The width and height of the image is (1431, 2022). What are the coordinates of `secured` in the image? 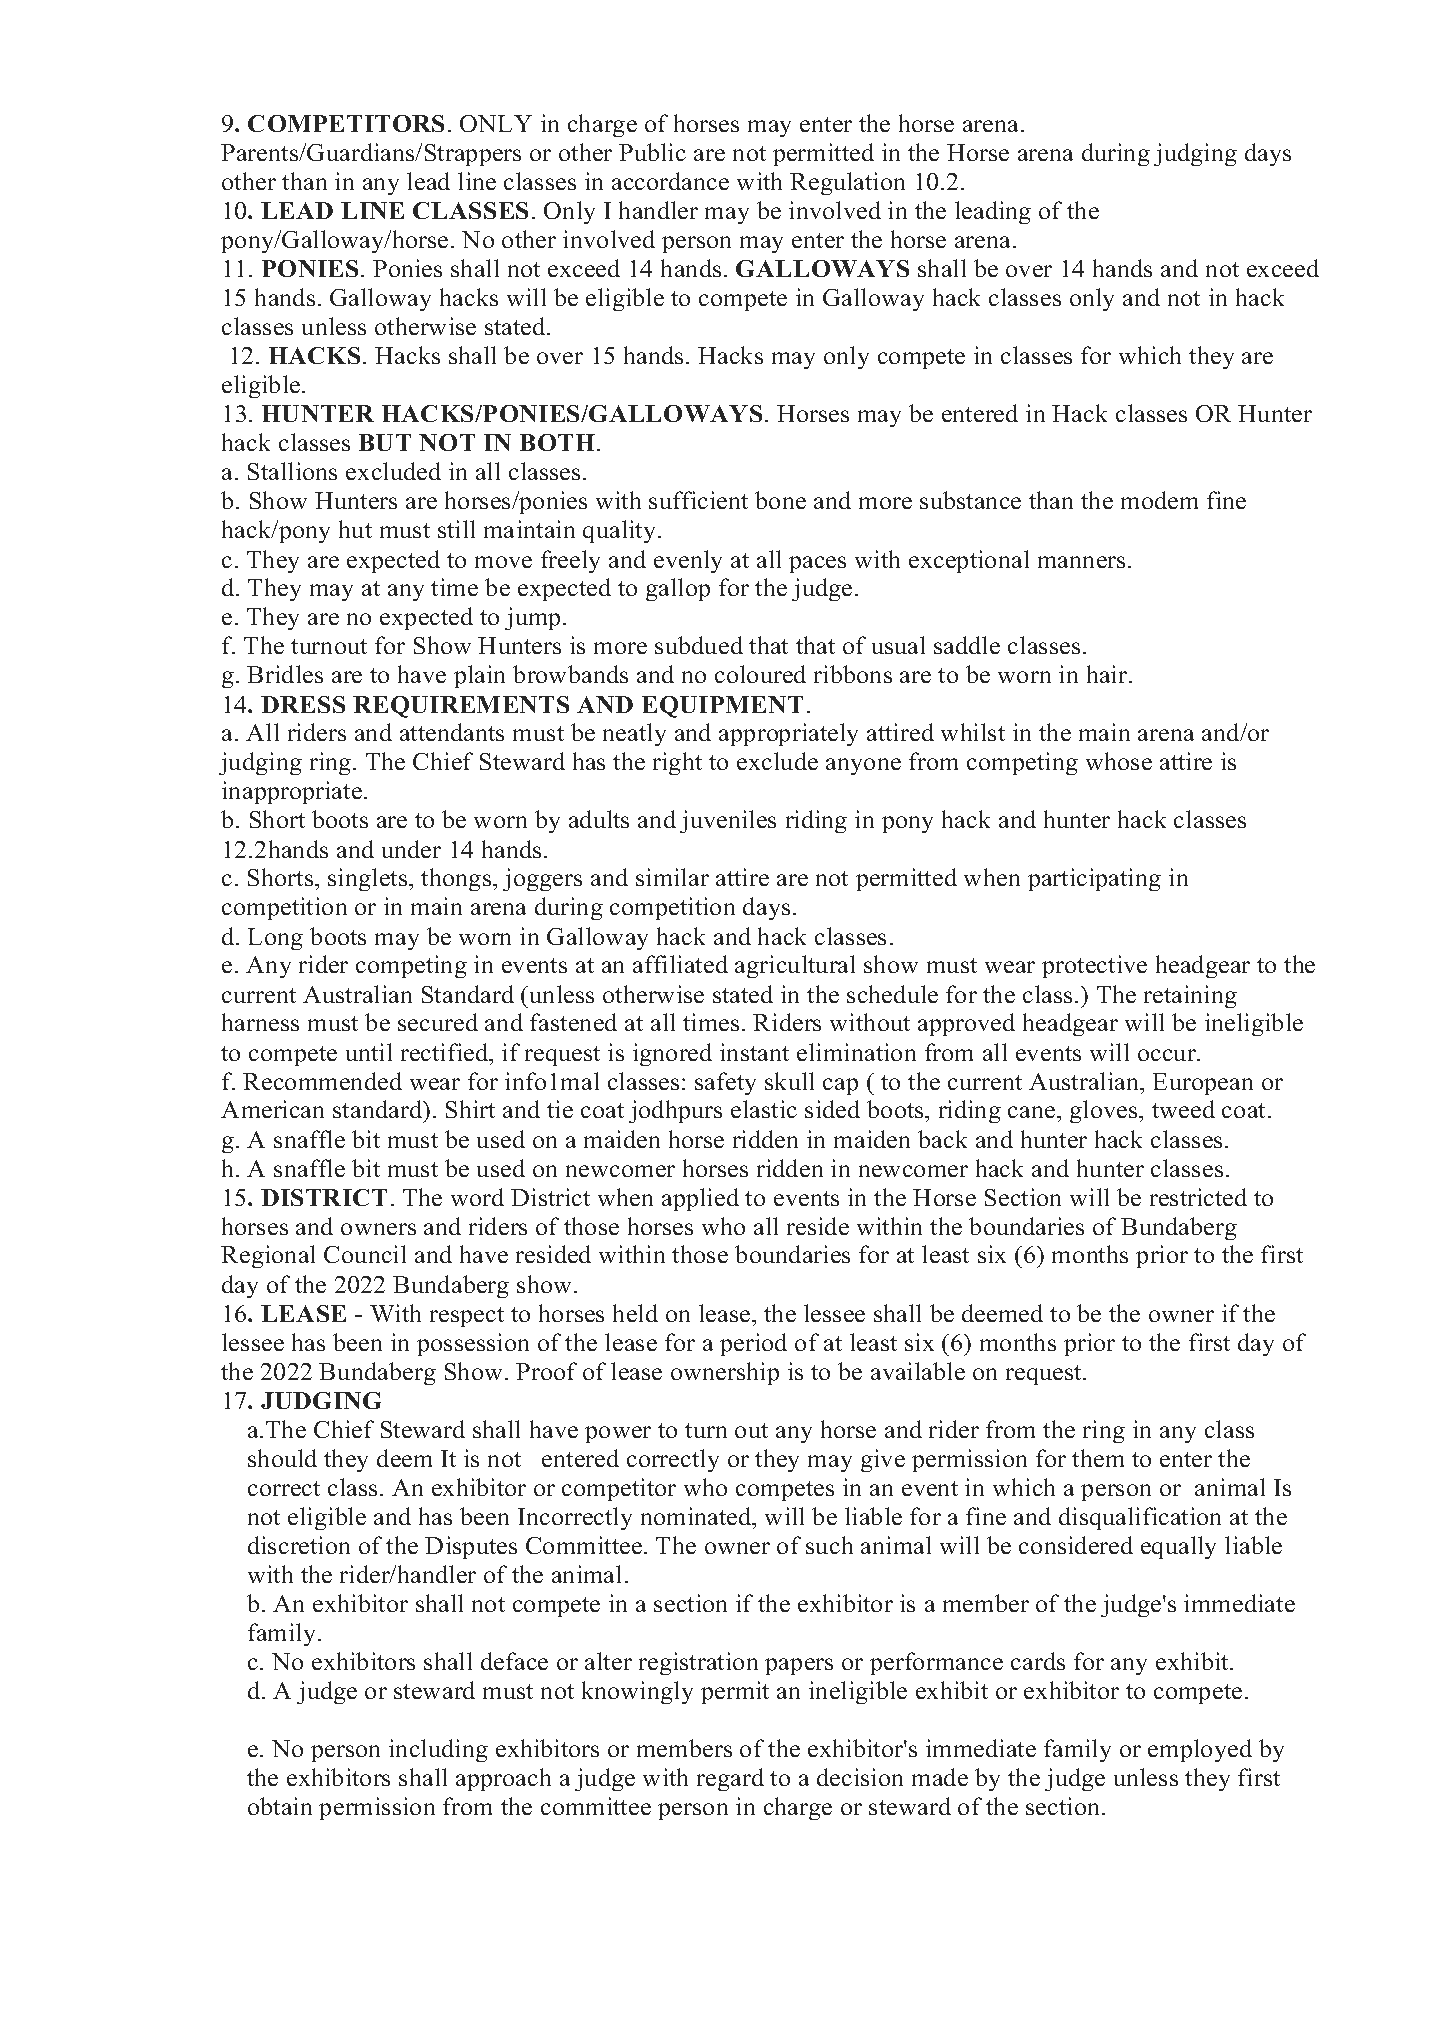 It's located at (438, 1022).
